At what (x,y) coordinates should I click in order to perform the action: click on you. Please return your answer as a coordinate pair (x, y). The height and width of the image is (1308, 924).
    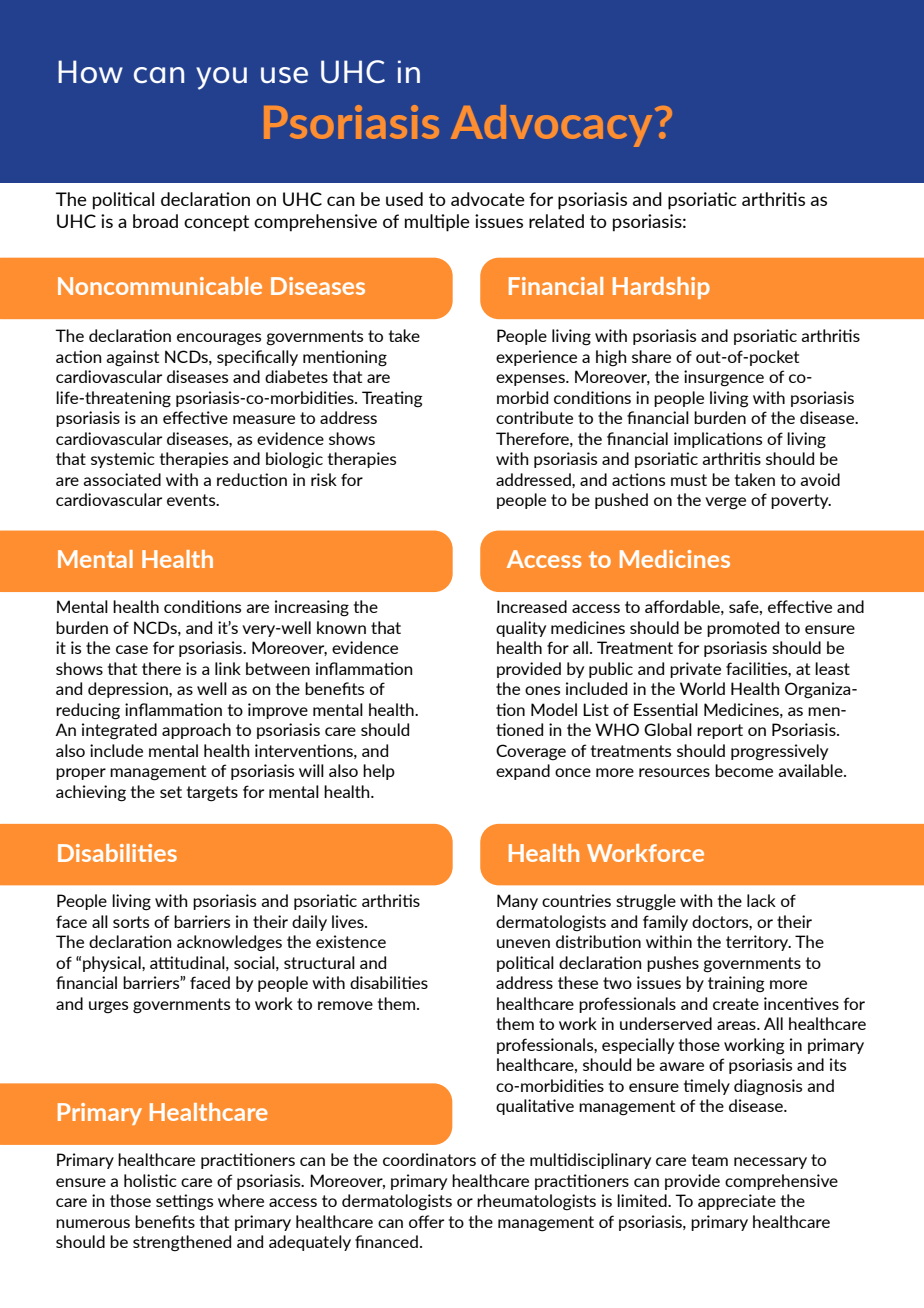
    Looking at the image, I should click on (221, 78).
